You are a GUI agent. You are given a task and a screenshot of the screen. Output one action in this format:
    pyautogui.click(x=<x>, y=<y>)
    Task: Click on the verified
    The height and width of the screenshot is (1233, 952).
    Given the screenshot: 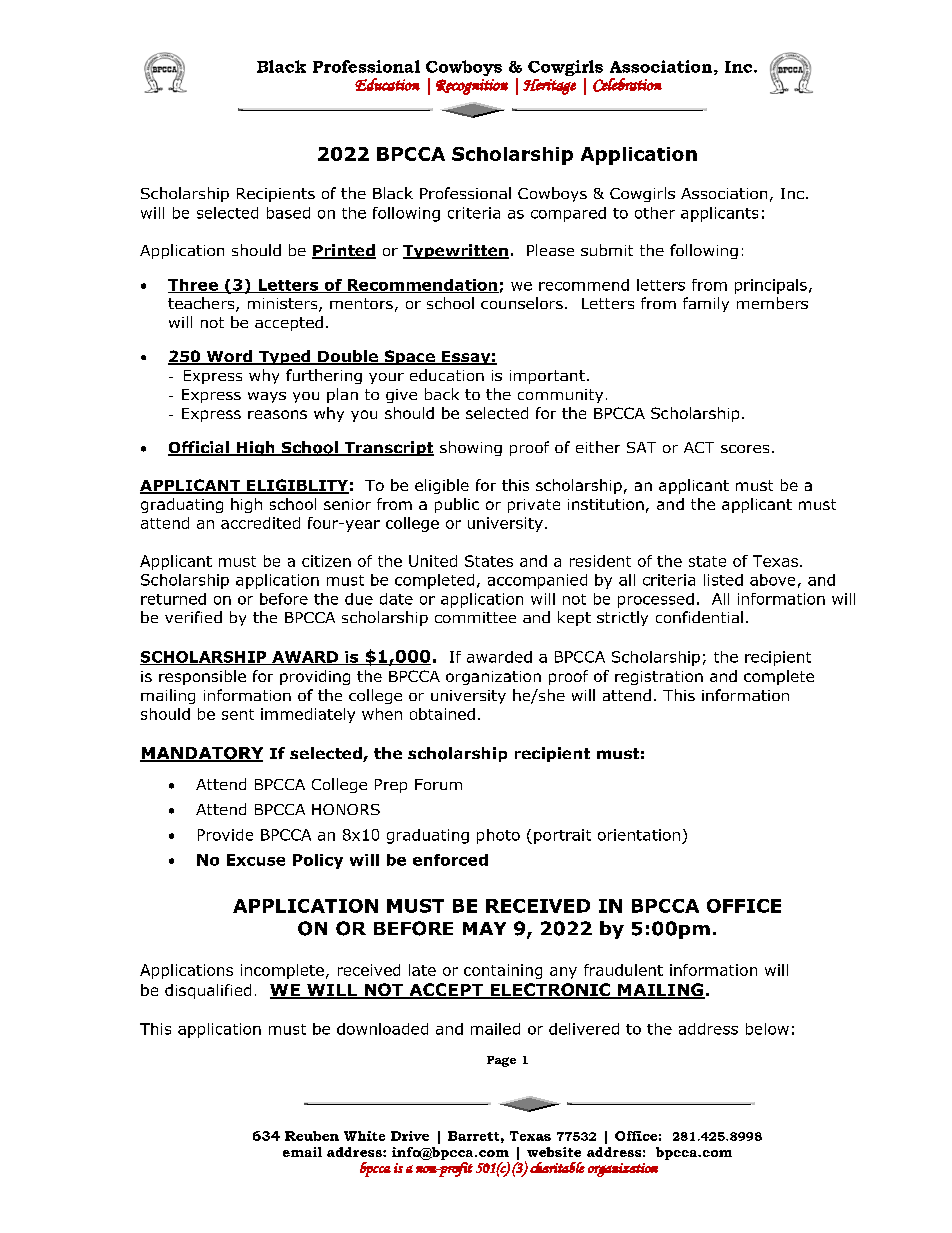 What is the action you would take?
    pyautogui.click(x=193, y=617)
